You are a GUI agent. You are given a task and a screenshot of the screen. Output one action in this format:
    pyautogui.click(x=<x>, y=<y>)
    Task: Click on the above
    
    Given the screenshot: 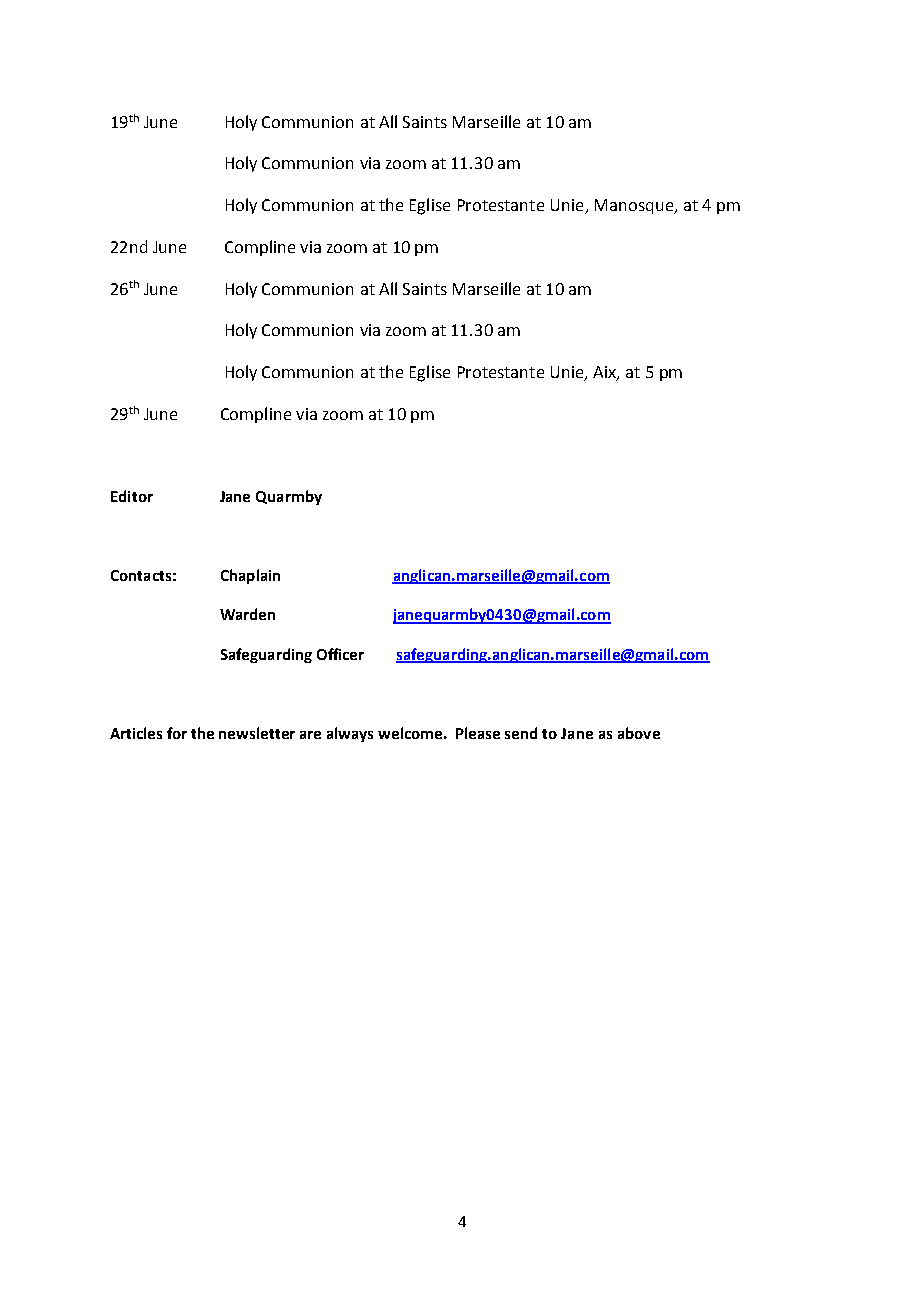 What is the action you would take?
    pyautogui.click(x=639, y=733)
